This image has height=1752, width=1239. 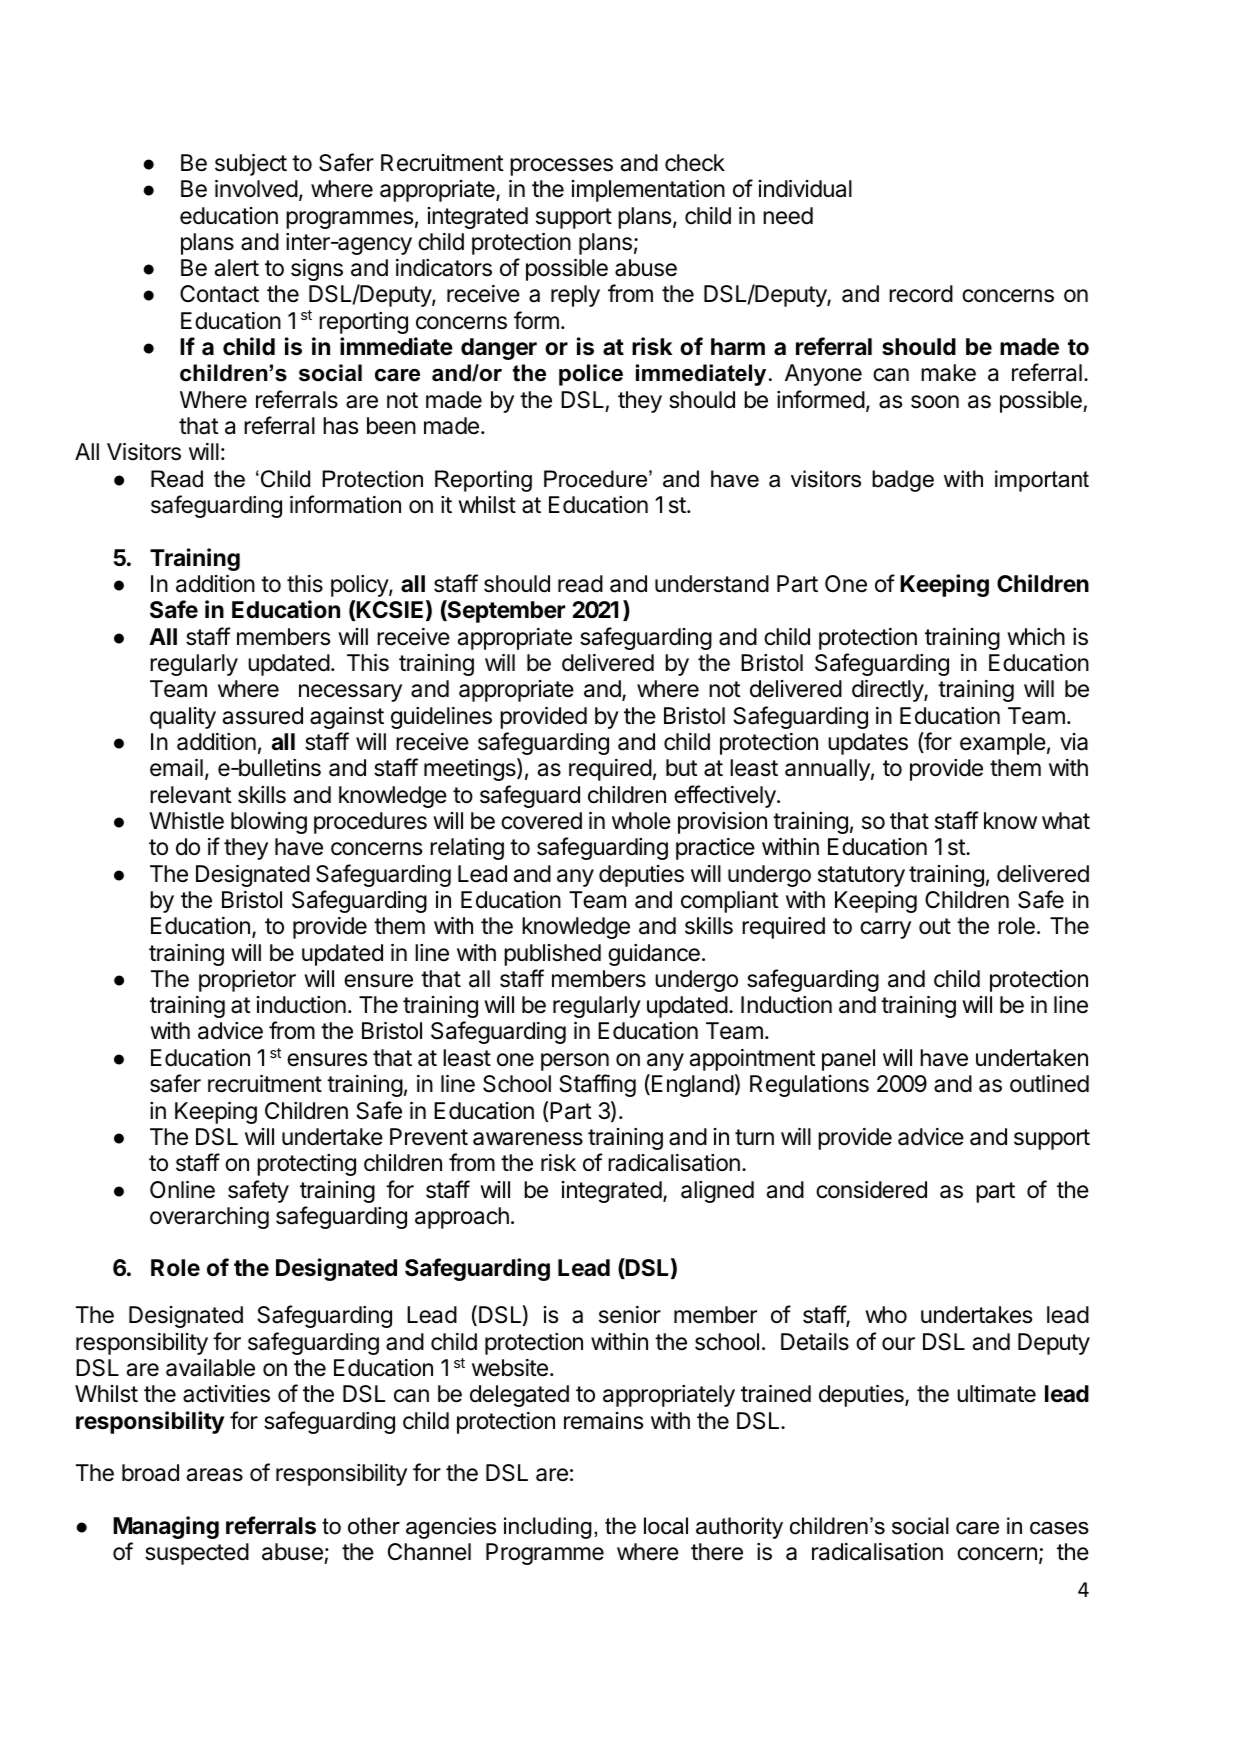 What do you see at coordinates (712, 584) in the image?
I see `understand` at bounding box center [712, 584].
